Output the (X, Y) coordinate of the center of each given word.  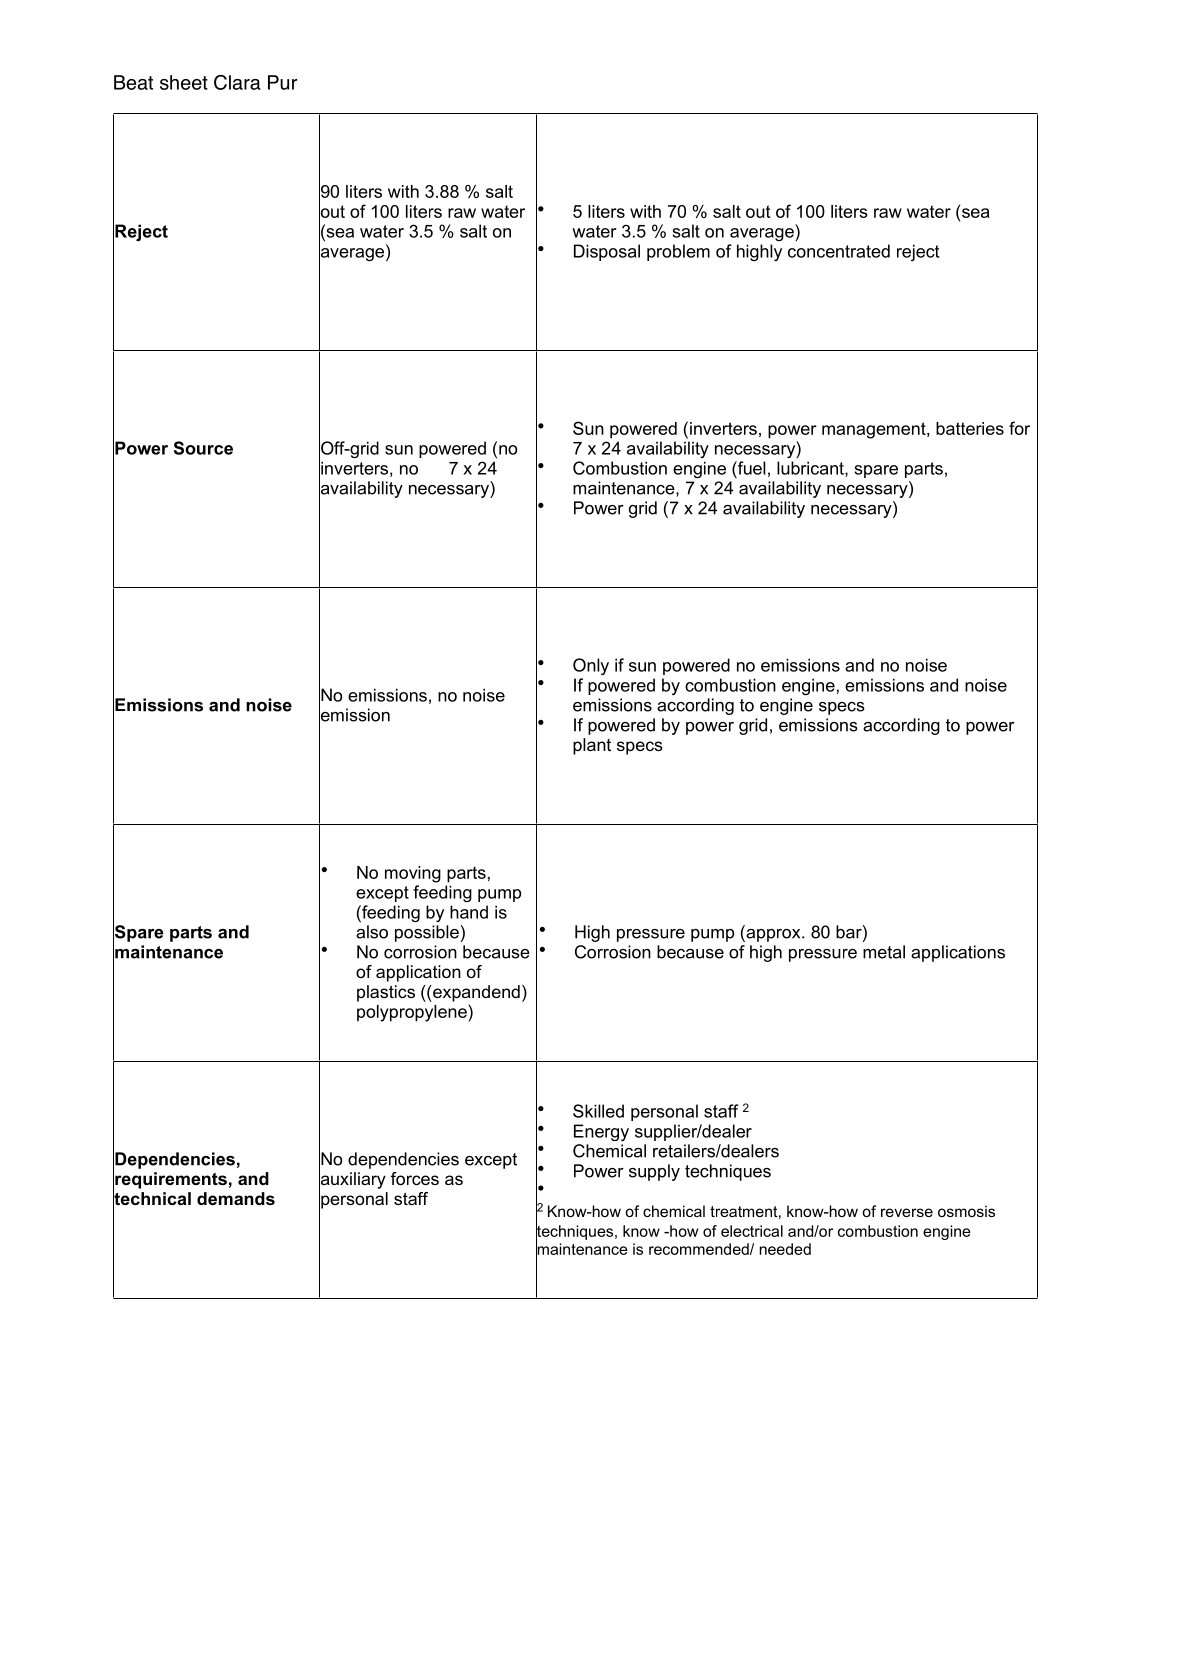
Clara (237, 82)
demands (236, 1198)
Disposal (607, 252)
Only (591, 666)
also (372, 930)
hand (469, 912)
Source (203, 448)
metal (884, 952)
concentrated (839, 251)
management (875, 430)
